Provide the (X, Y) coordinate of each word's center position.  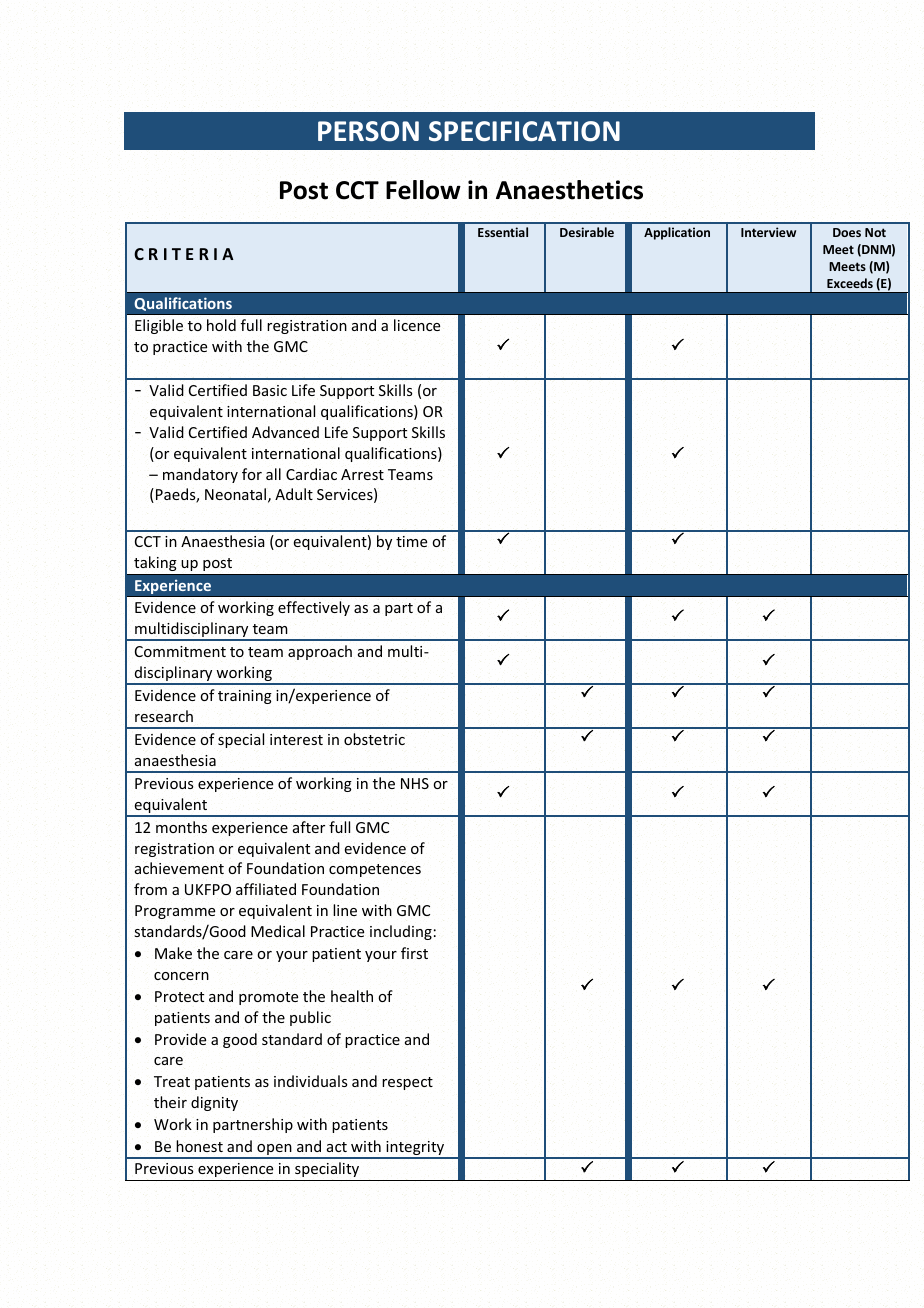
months (181, 827)
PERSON (368, 131)
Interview (768, 232)
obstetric (374, 739)
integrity (415, 1149)
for (252, 474)
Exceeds (850, 283)
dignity (214, 1103)
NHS (415, 783)
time (411, 541)
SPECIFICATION (524, 131)
